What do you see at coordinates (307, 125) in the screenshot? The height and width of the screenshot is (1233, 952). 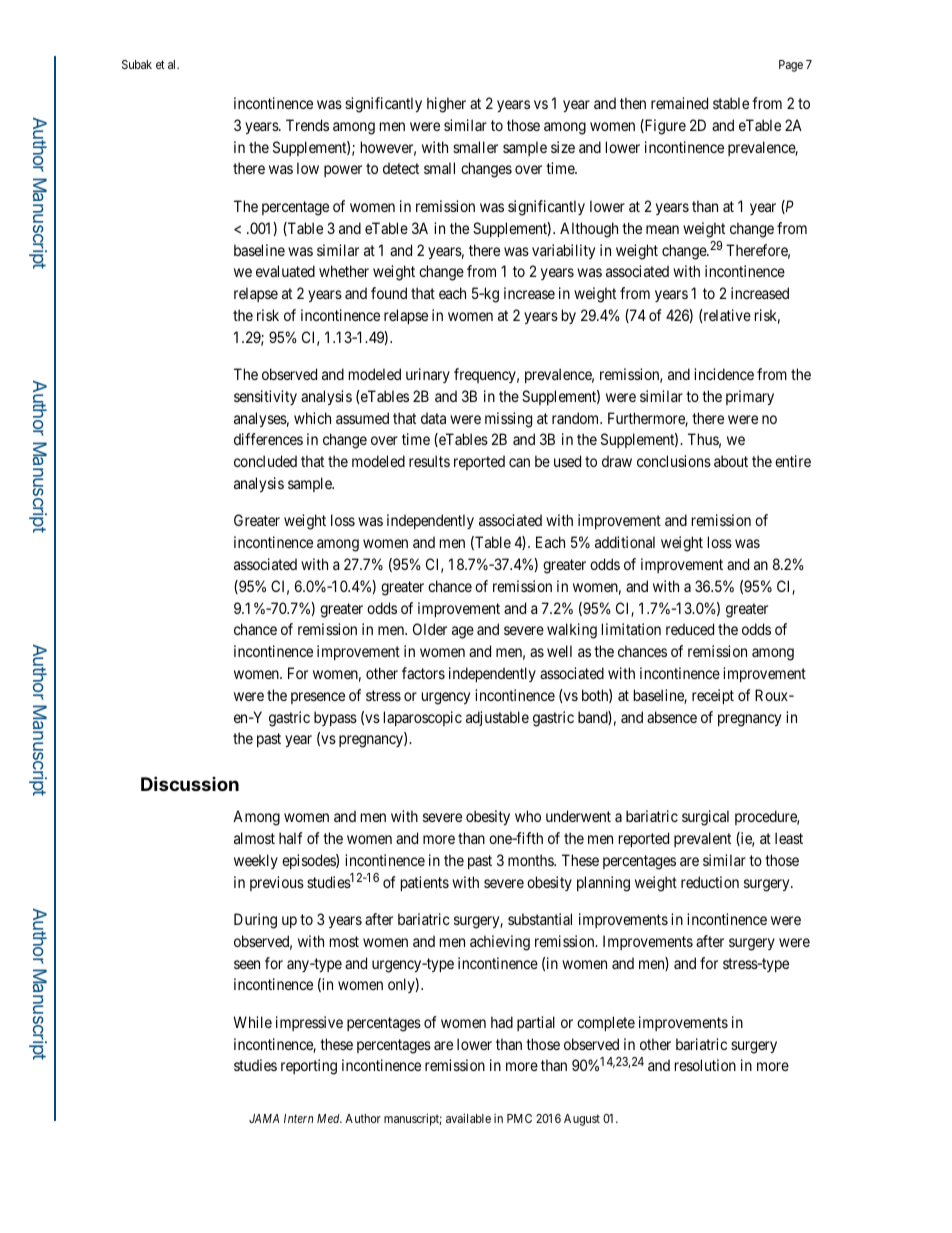 I see `Trends` at bounding box center [307, 125].
